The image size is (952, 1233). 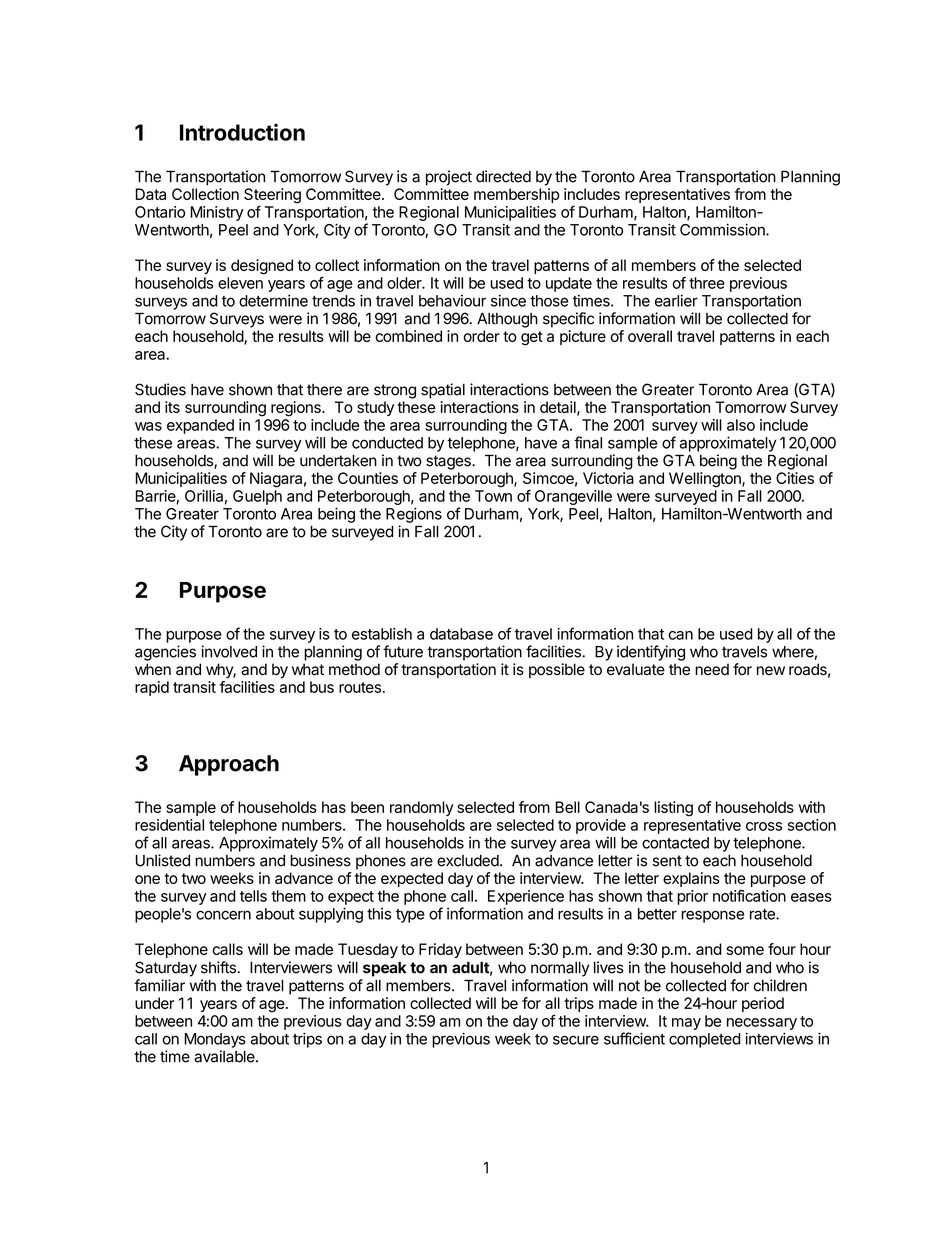 I want to click on future, so click(x=403, y=651).
